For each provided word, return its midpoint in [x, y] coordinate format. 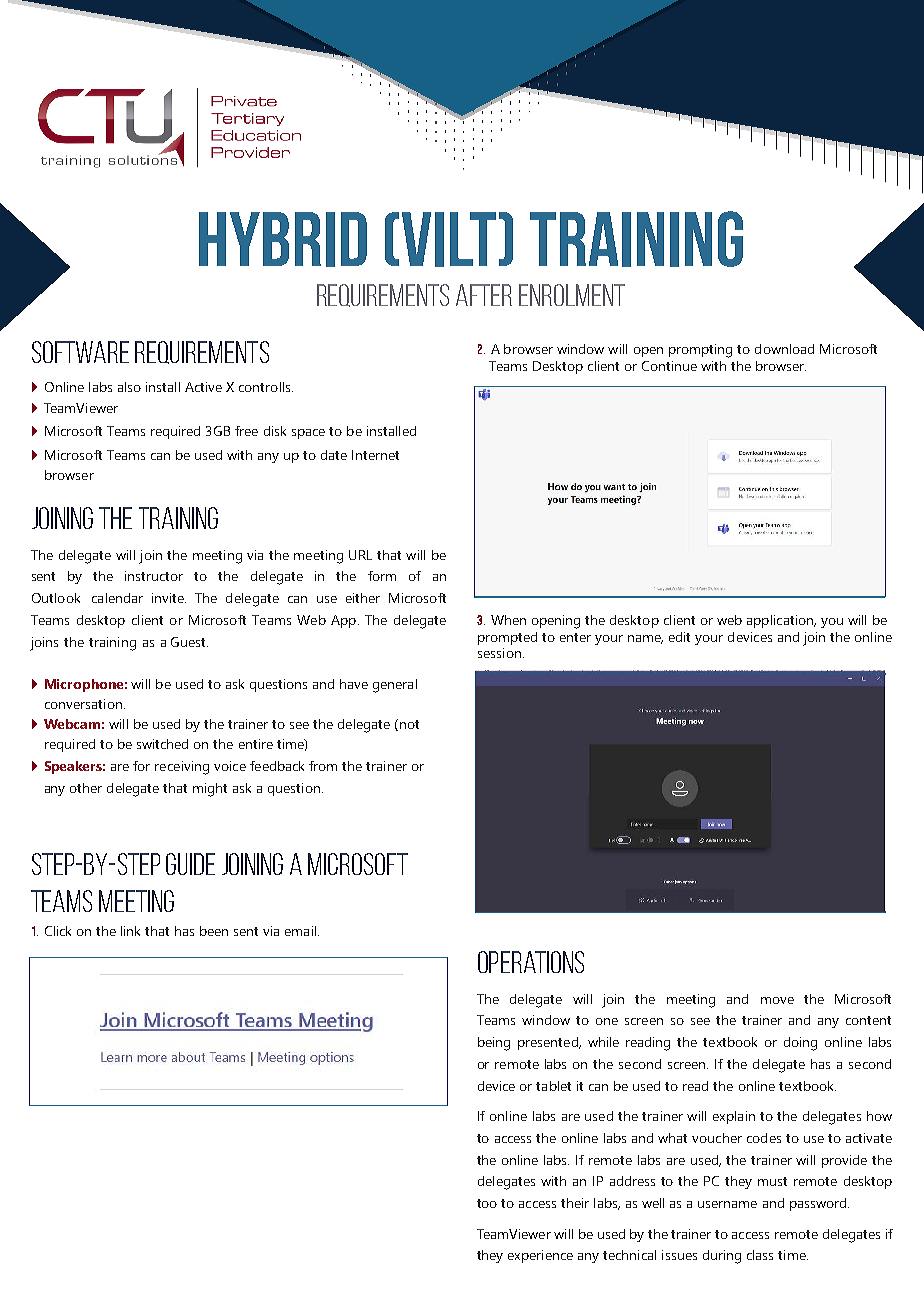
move [777, 1000]
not [408, 725]
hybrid [283, 239]
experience [540, 1256]
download [784, 349]
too [487, 1203]
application [781, 621]
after [484, 295]
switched [162, 744]
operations [531, 962]
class [760, 1255]
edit [679, 637]
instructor [154, 576]
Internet [375, 455]
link [130, 931]
